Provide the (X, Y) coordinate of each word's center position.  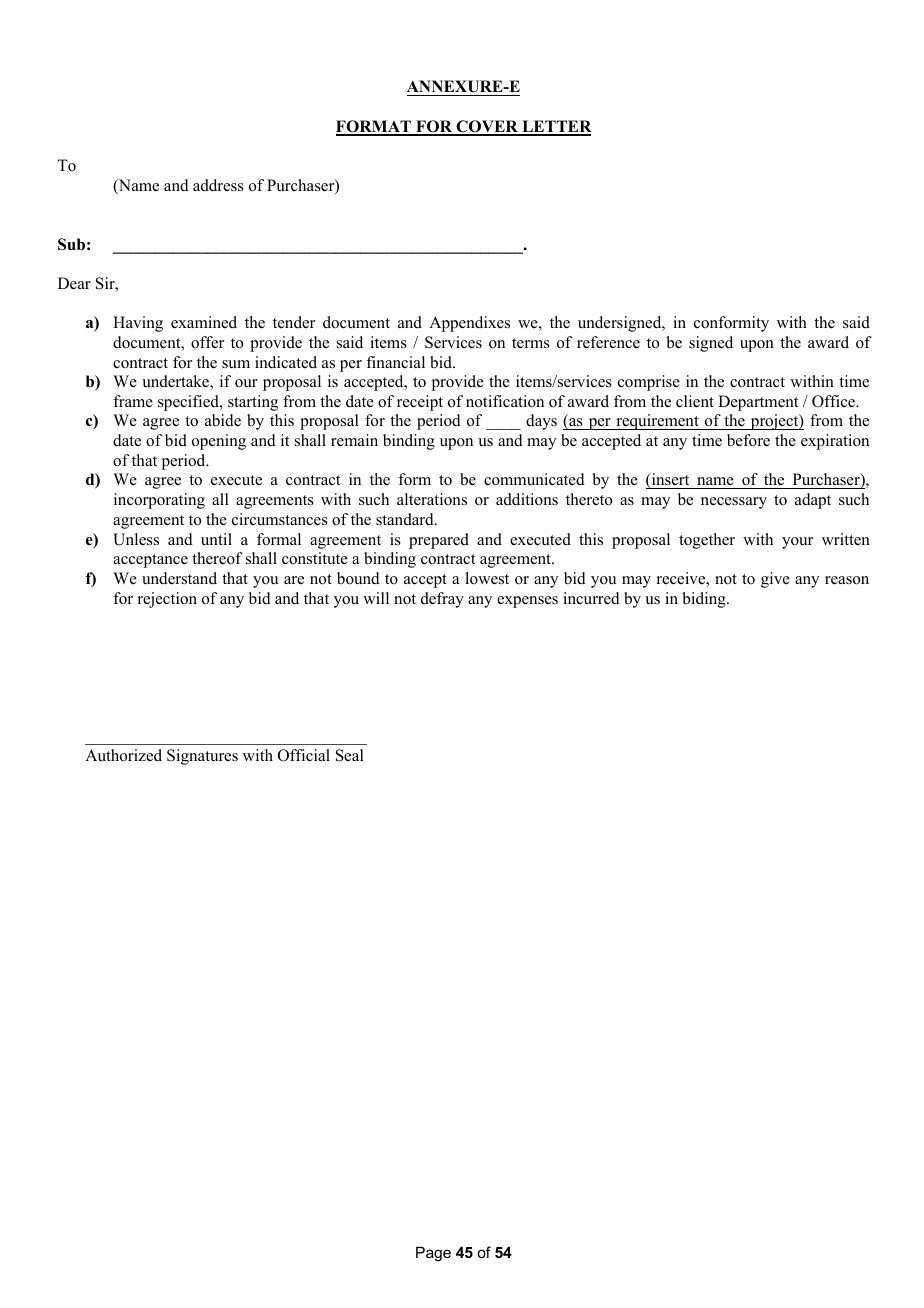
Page (433, 1254)
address (218, 185)
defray (442, 600)
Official (304, 755)
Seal (350, 755)
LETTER (556, 127)
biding (705, 600)
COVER (487, 127)
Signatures (202, 757)
